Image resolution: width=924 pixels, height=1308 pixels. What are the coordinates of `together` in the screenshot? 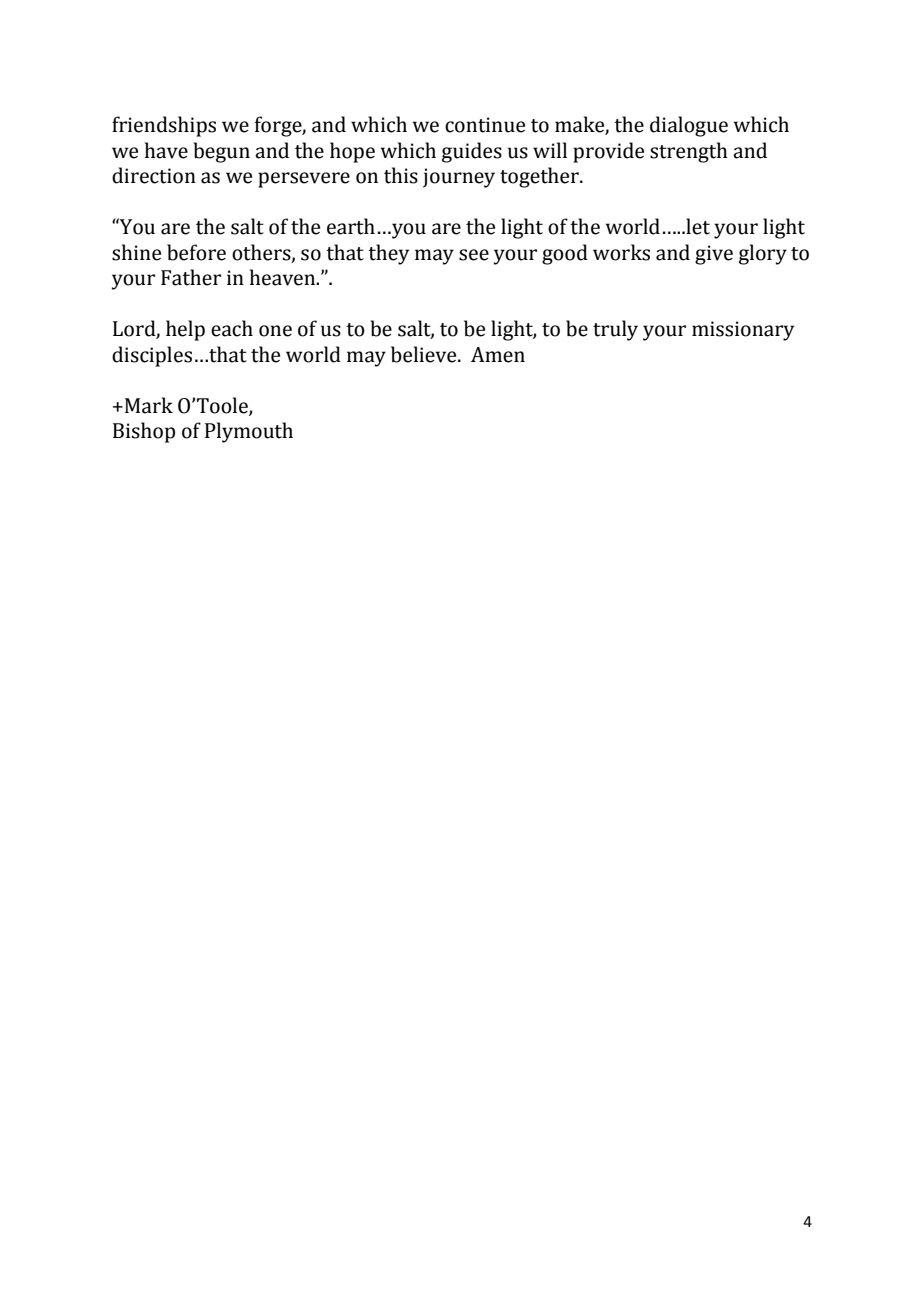 It's located at (540, 177).
